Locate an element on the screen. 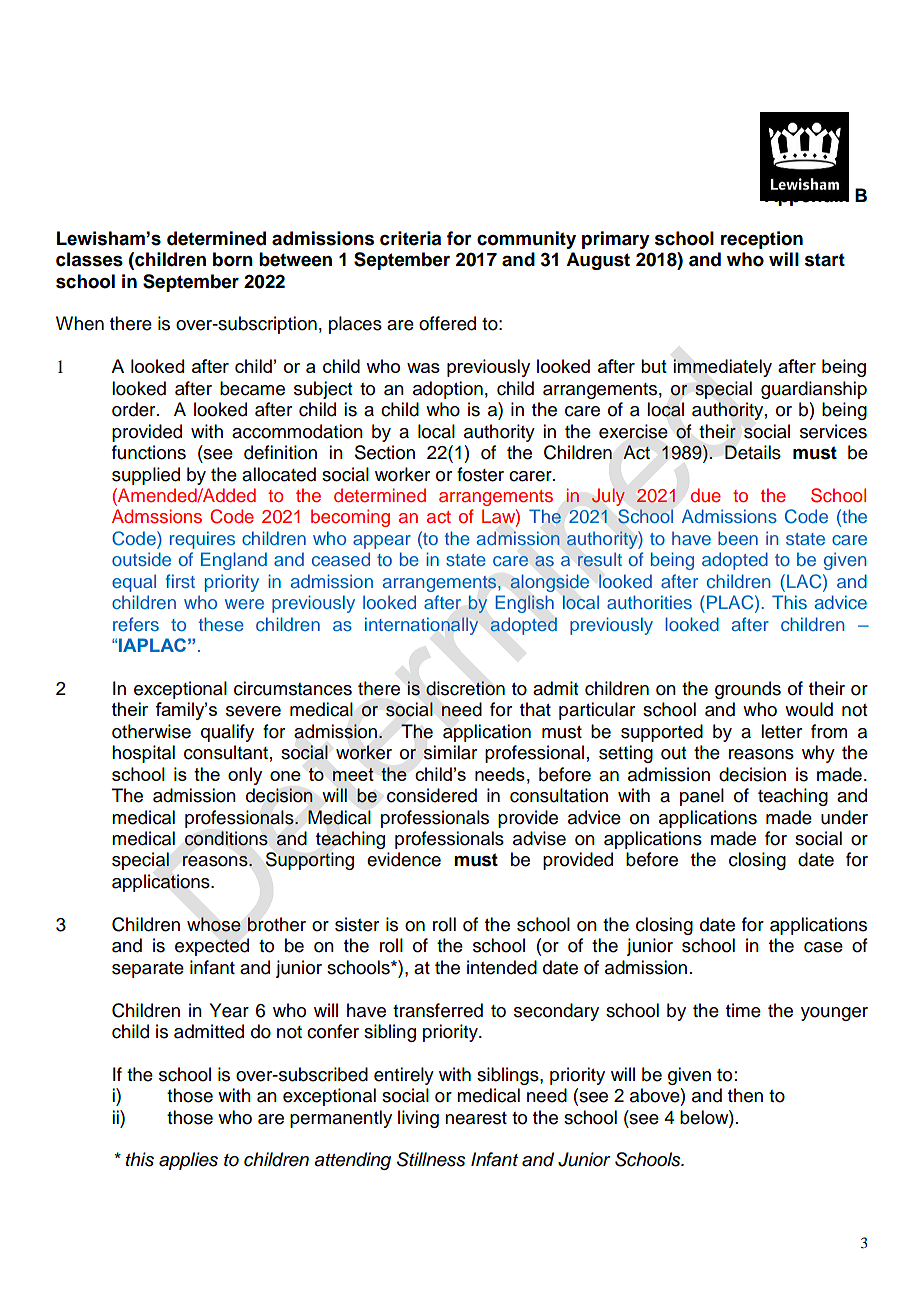 The height and width of the screenshot is (1308, 924). separate is located at coordinates (148, 970).
